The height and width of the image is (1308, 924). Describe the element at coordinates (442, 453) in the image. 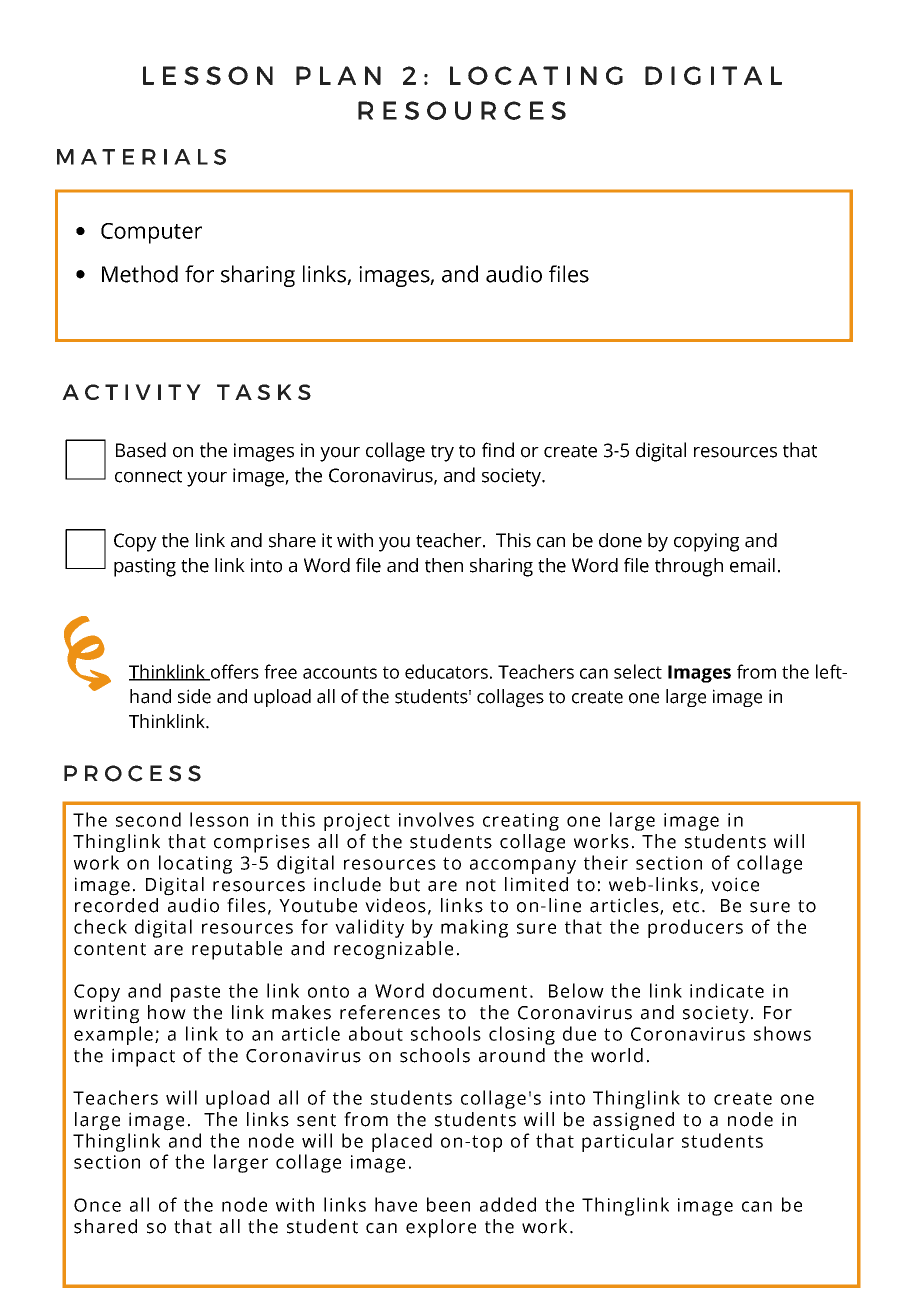

I see `try` at that location.
